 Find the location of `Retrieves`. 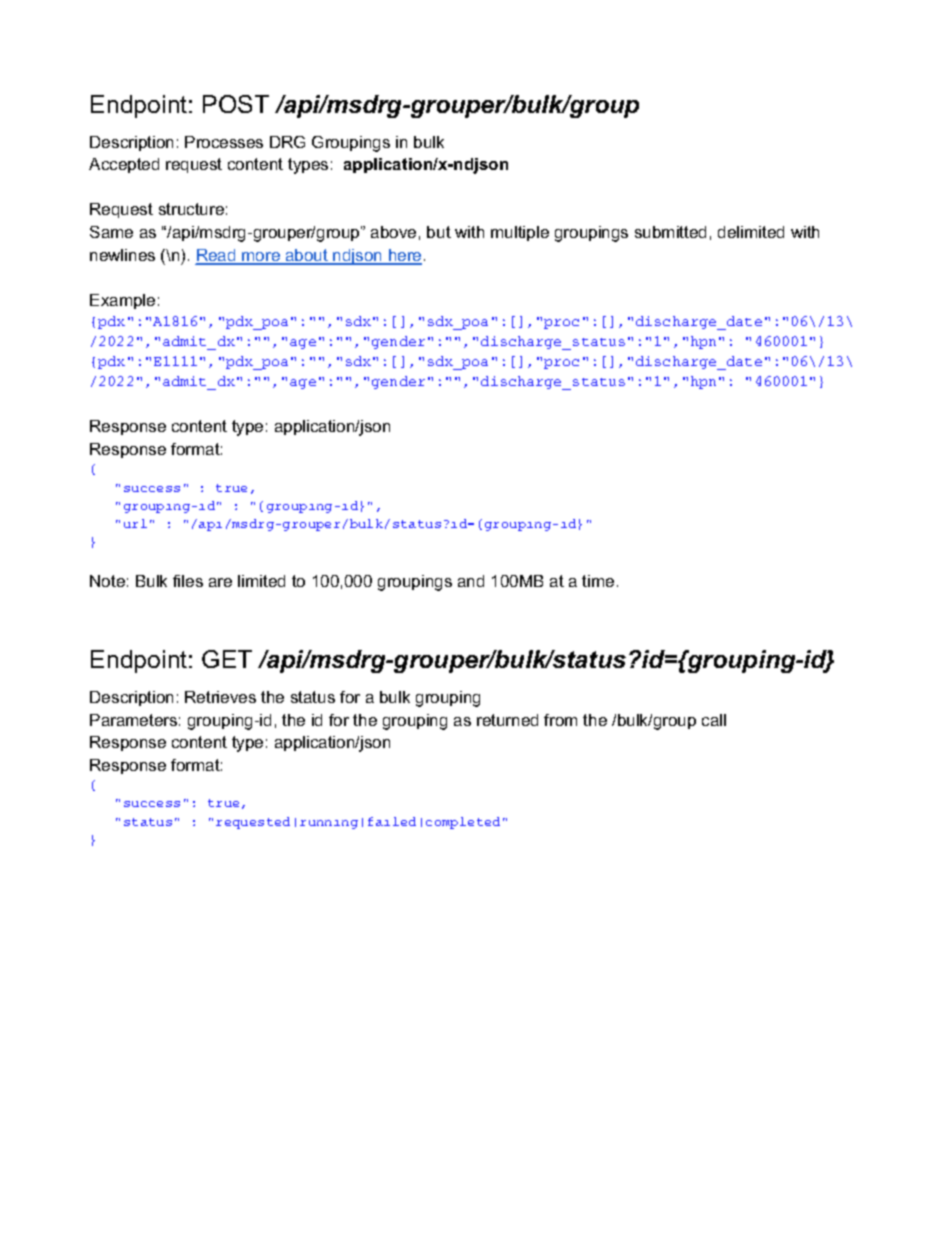

Retrieves is located at coordinates (220, 697).
